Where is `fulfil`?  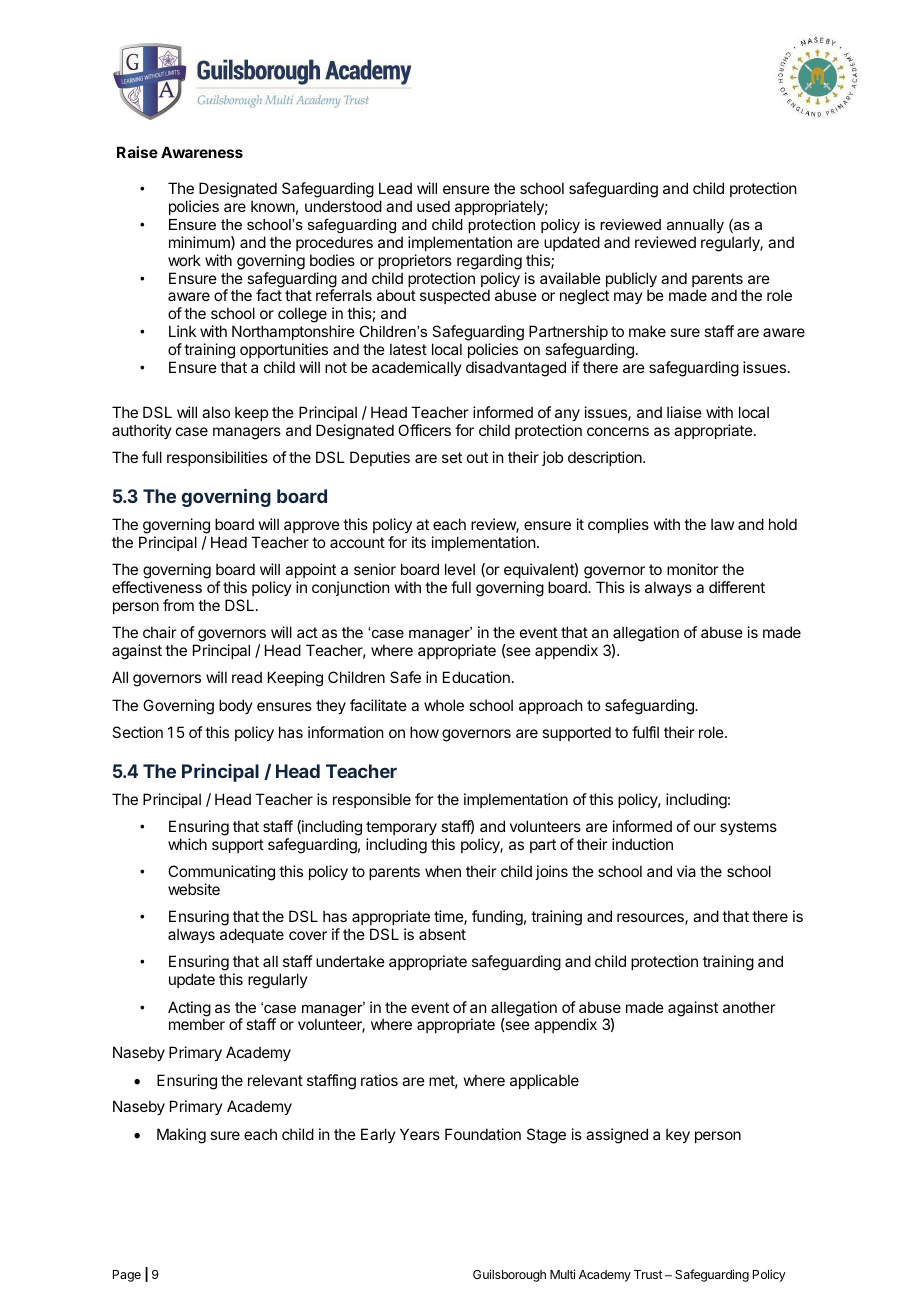 fulfil is located at coordinates (645, 732).
